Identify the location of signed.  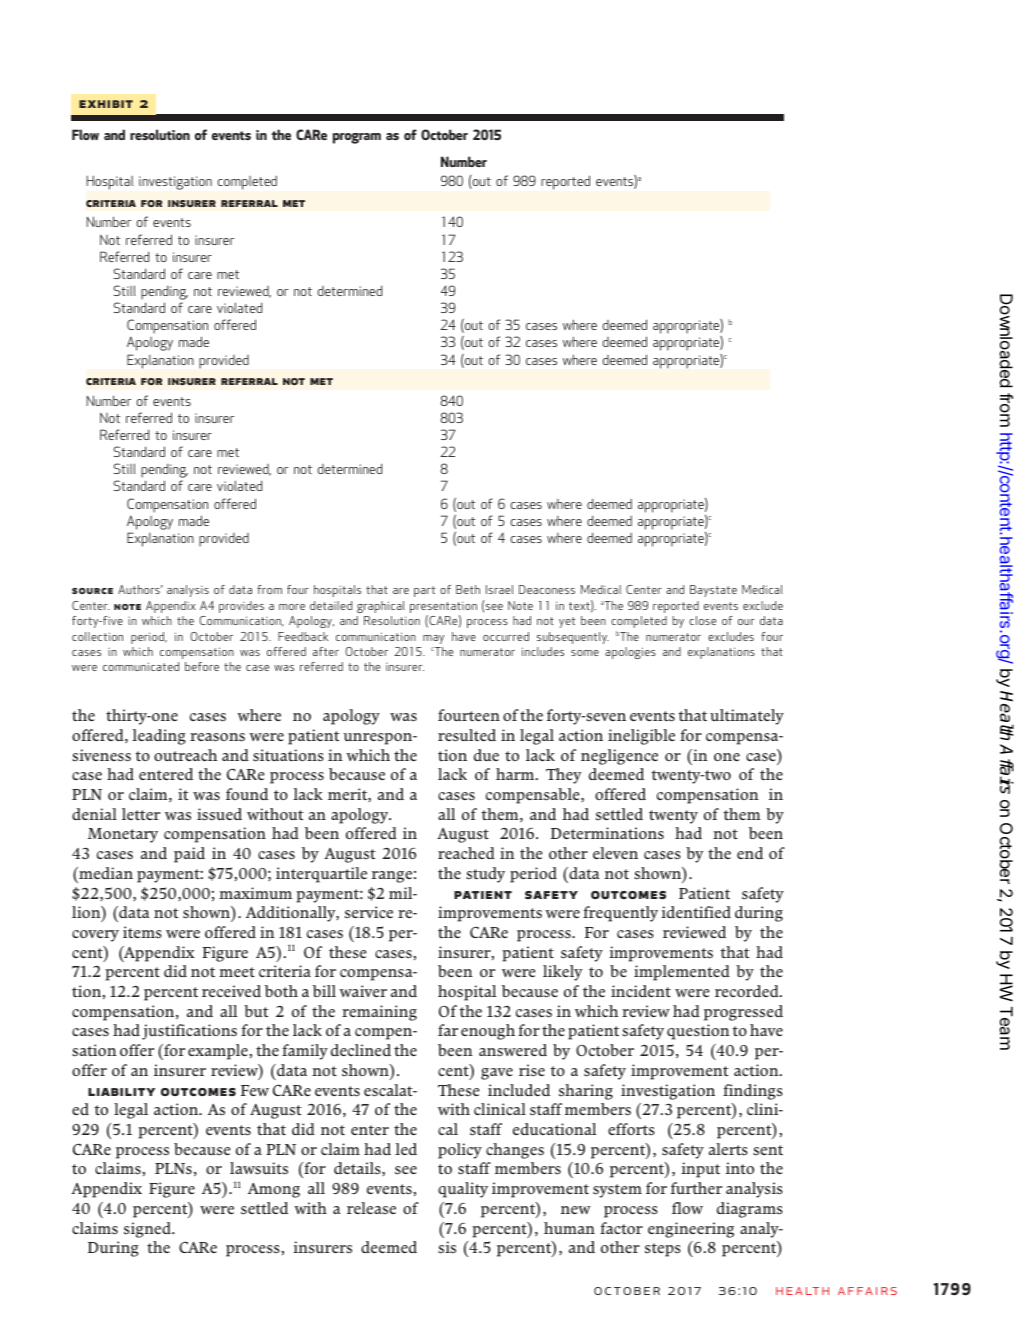
(148, 1230).
